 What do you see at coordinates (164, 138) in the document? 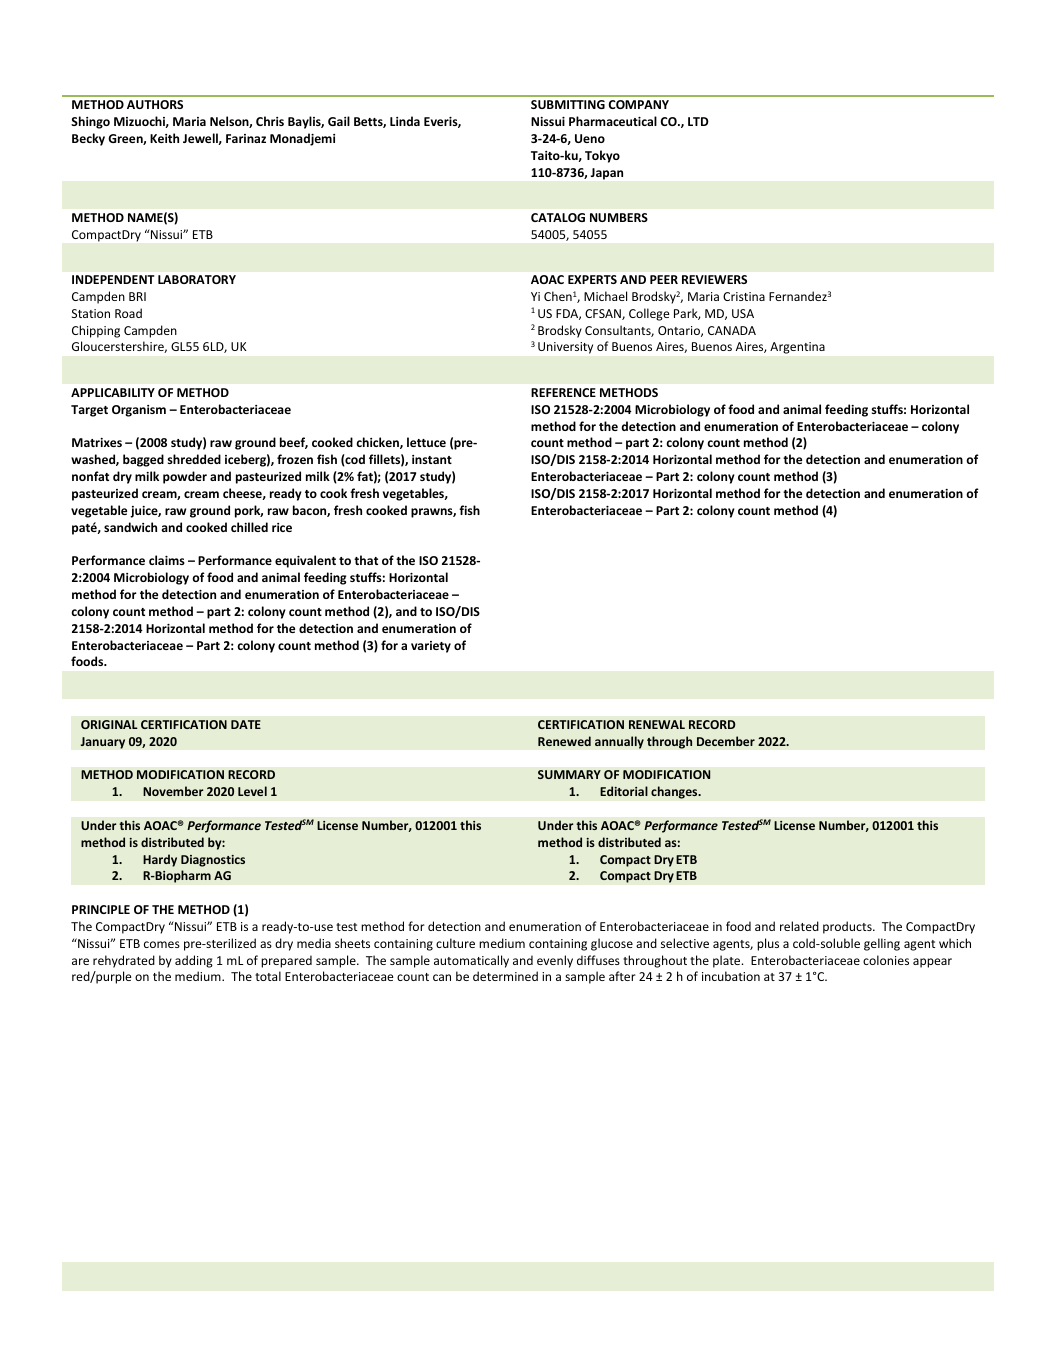
I see `Keith` at bounding box center [164, 138].
